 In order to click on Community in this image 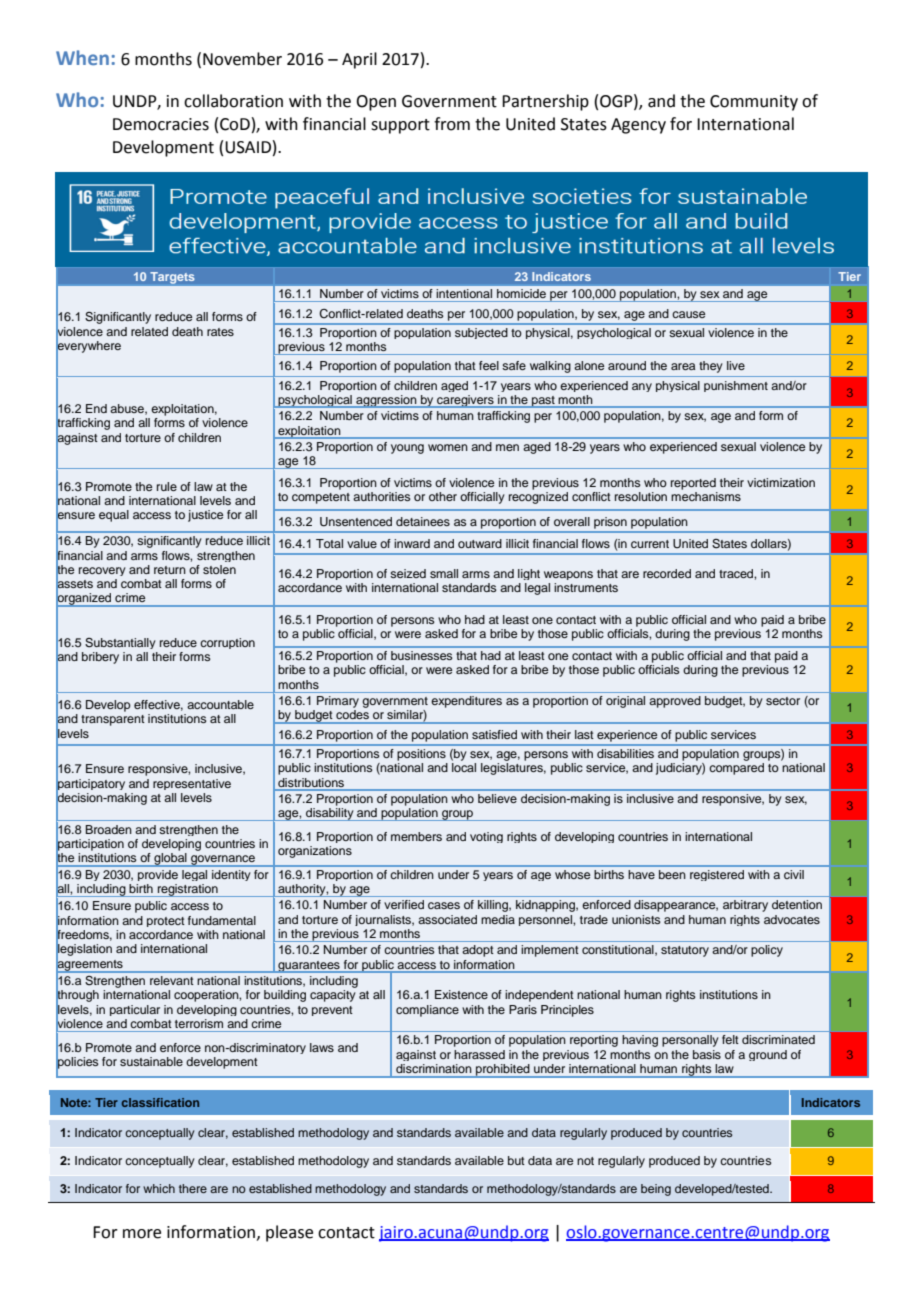, I will do `click(754, 103)`.
